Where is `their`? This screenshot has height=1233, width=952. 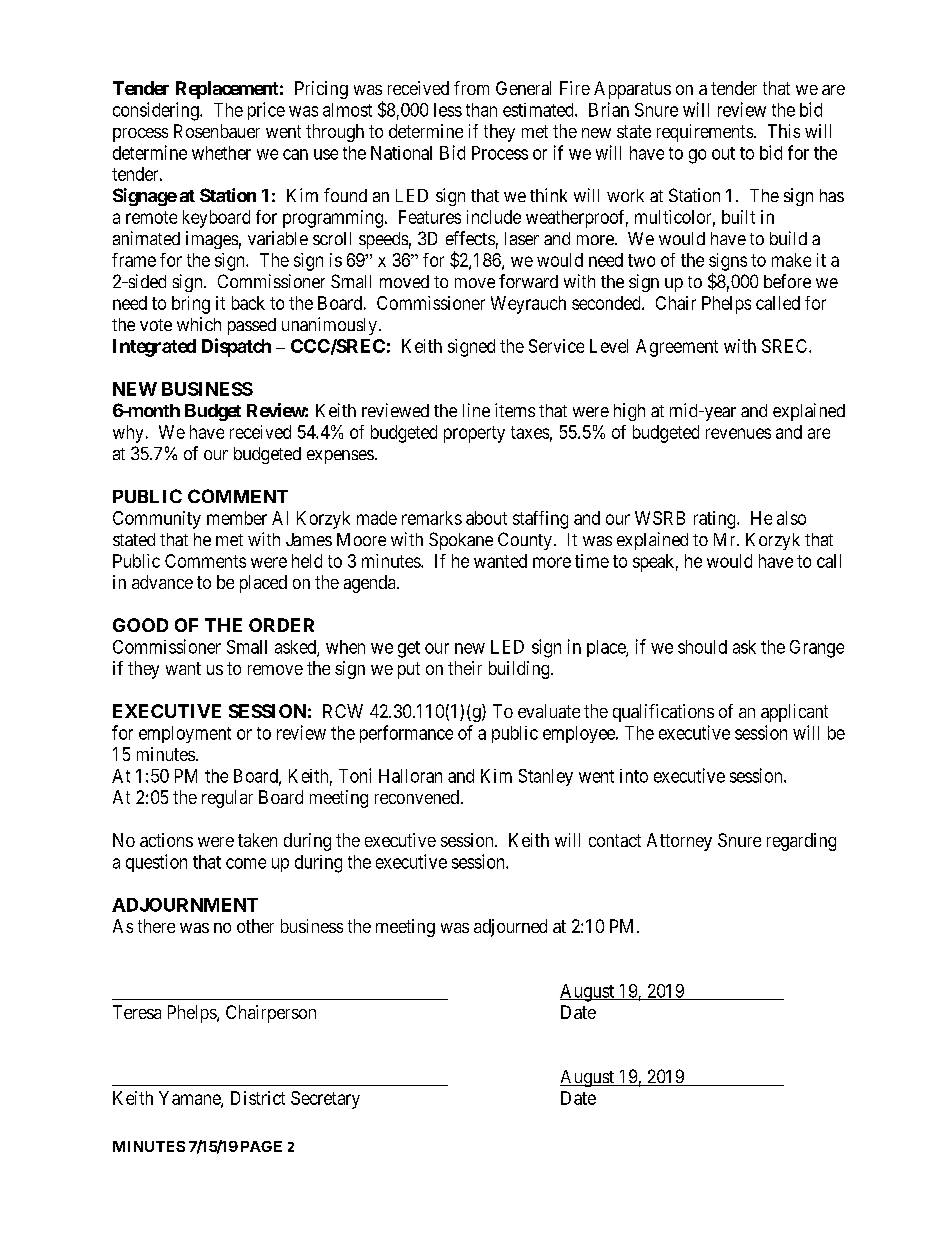
their is located at coordinates (465, 668).
